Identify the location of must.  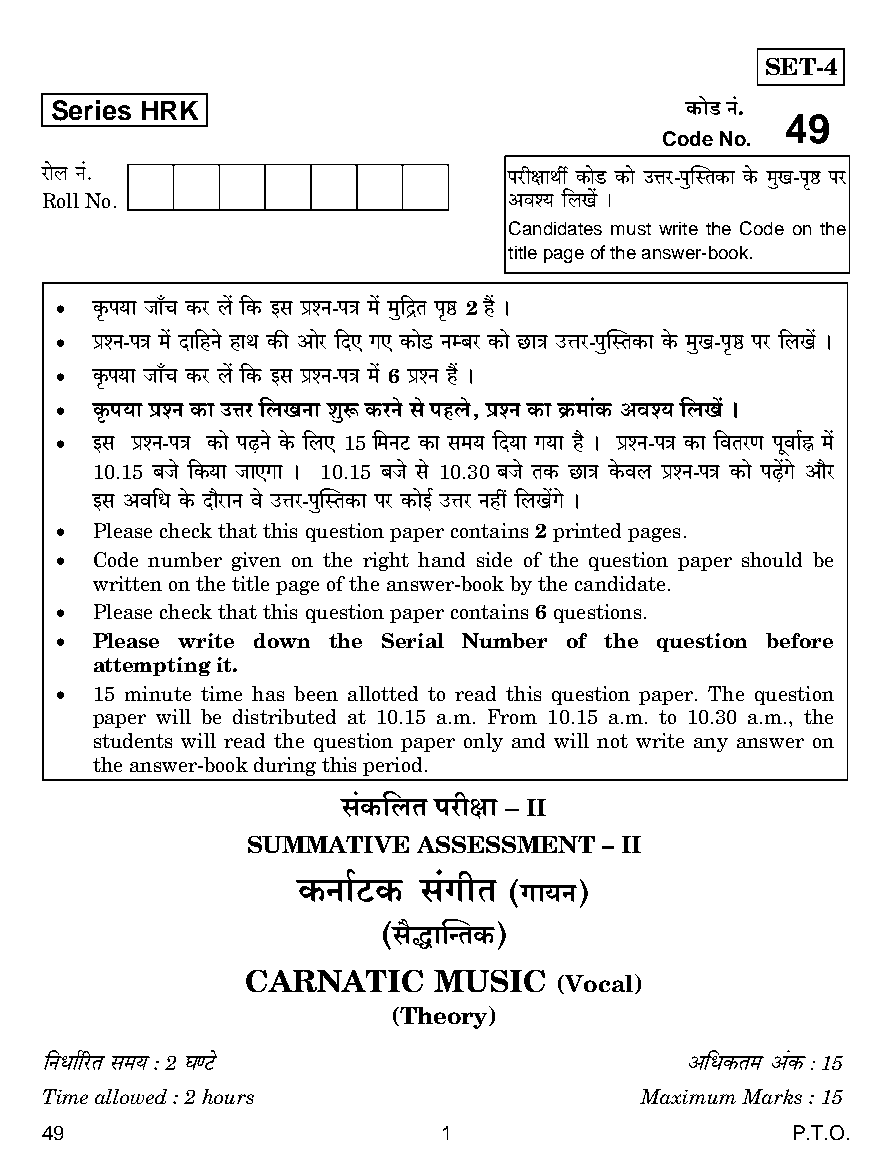
(631, 229).
